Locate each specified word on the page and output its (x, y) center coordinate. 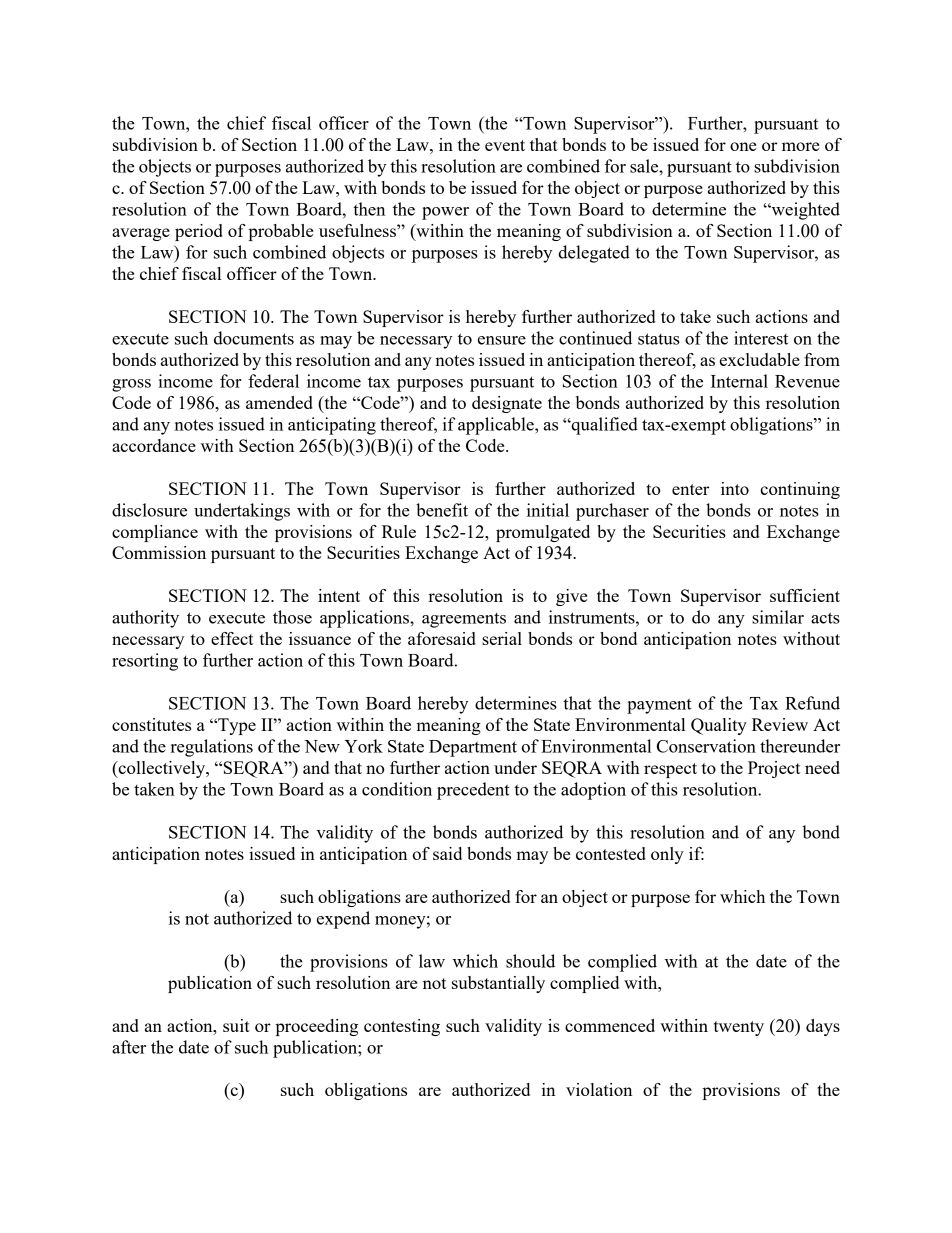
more (800, 146)
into (735, 488)
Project (774, 769)
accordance (154, 445)
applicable (497, 426)
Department (473, 748)
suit (236, 1025)
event (505, 145)
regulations (212, 748)
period (199, 232)
